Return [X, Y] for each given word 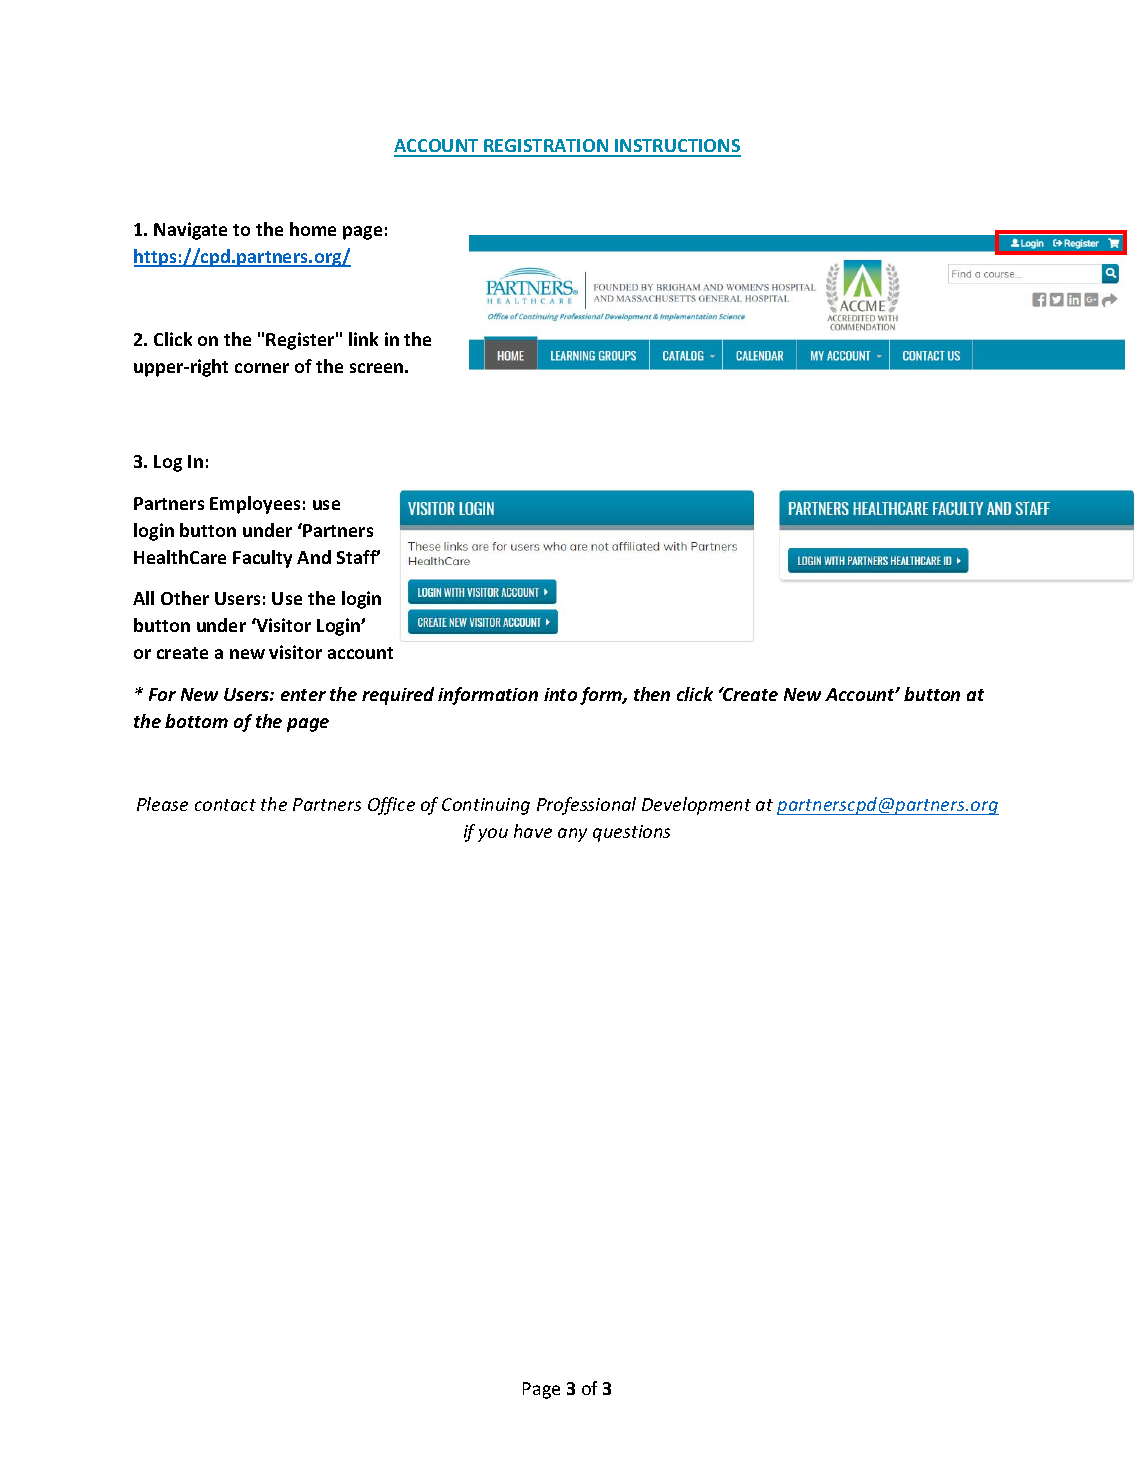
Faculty [262, 559]
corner [262, 368]
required [398, 696]
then [652, 694]
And [314, 557]
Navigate [190, 231]
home [313, 229]
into [560, 694]
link [363, 339]
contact [225, 805]
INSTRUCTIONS [677, 147]
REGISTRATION [546, 147]
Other [185, 598]
